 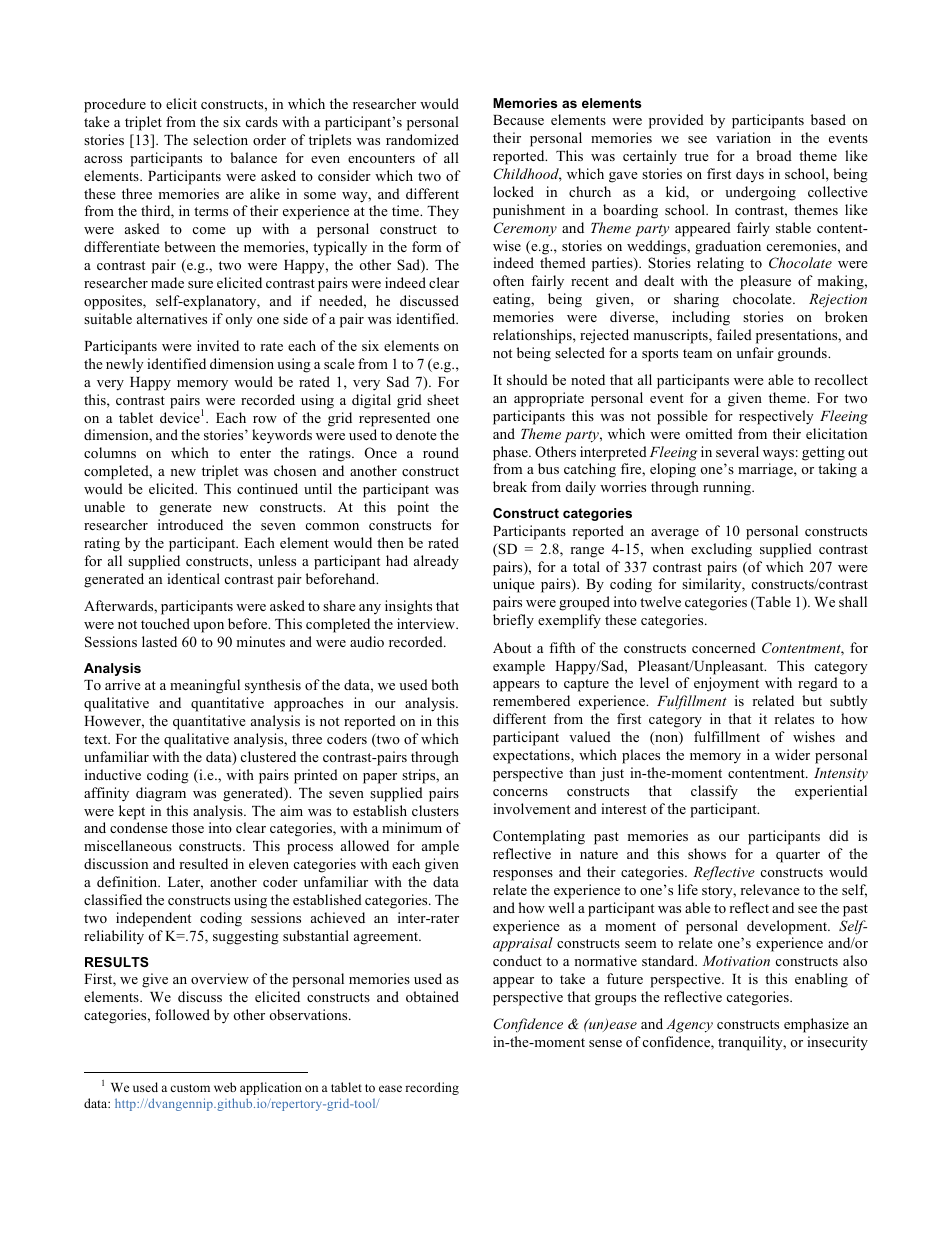 What do you see at coordinates (792, 754) in the screenshot?
I see `wider` at bounding box center [792, 754].
